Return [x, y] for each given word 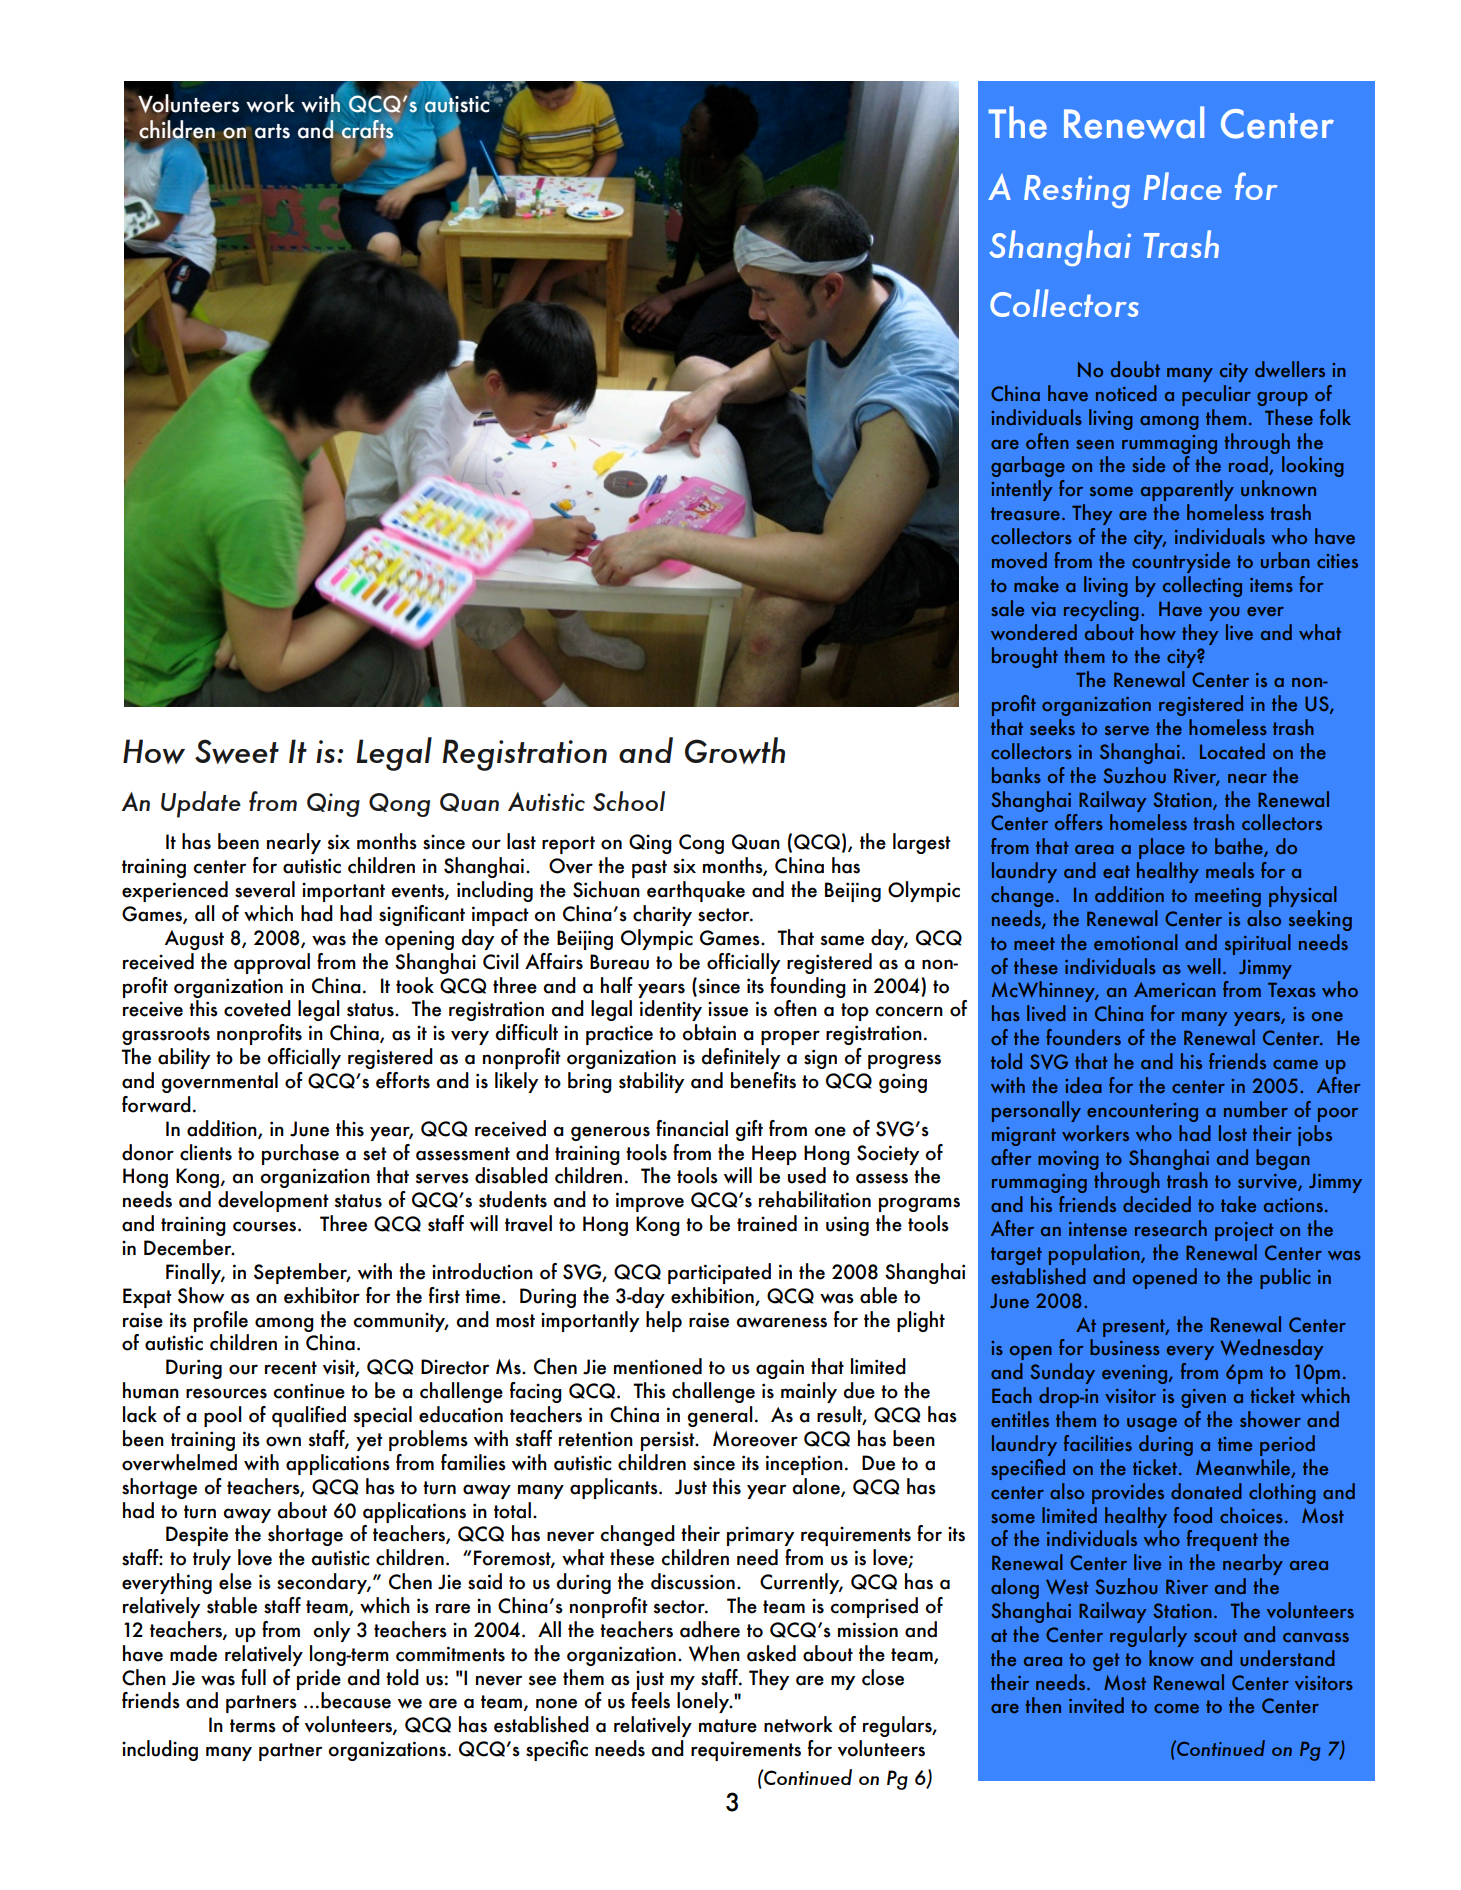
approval [272, 963]
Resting [1077, 191]
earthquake [696, 891]
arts [272, 131]
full [253, 1677]
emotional [1135, 942]
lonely [704, 1702]
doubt [1135, 369]
